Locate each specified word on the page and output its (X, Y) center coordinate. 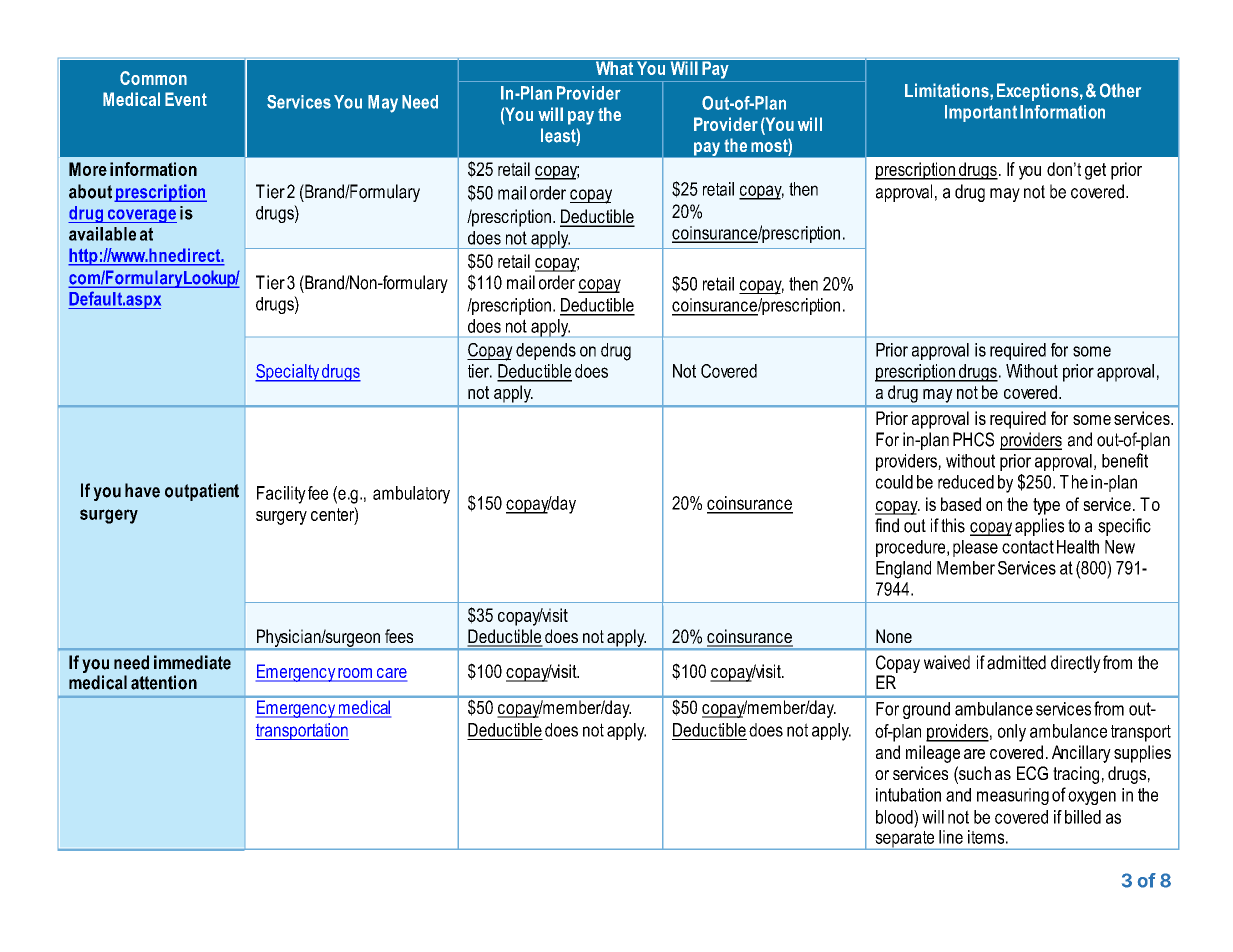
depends (546, 351)
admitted (1016, 662)
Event (186, 99)
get (1095, 171)
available (102, 234)
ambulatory (411, 495)
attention (164, 682)
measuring (1013, 796)
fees (399, 636)
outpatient (202, 492)
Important (981, 113)
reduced (966, 482)
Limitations (948, 90)
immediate (192, 662)
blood (895, 817)
